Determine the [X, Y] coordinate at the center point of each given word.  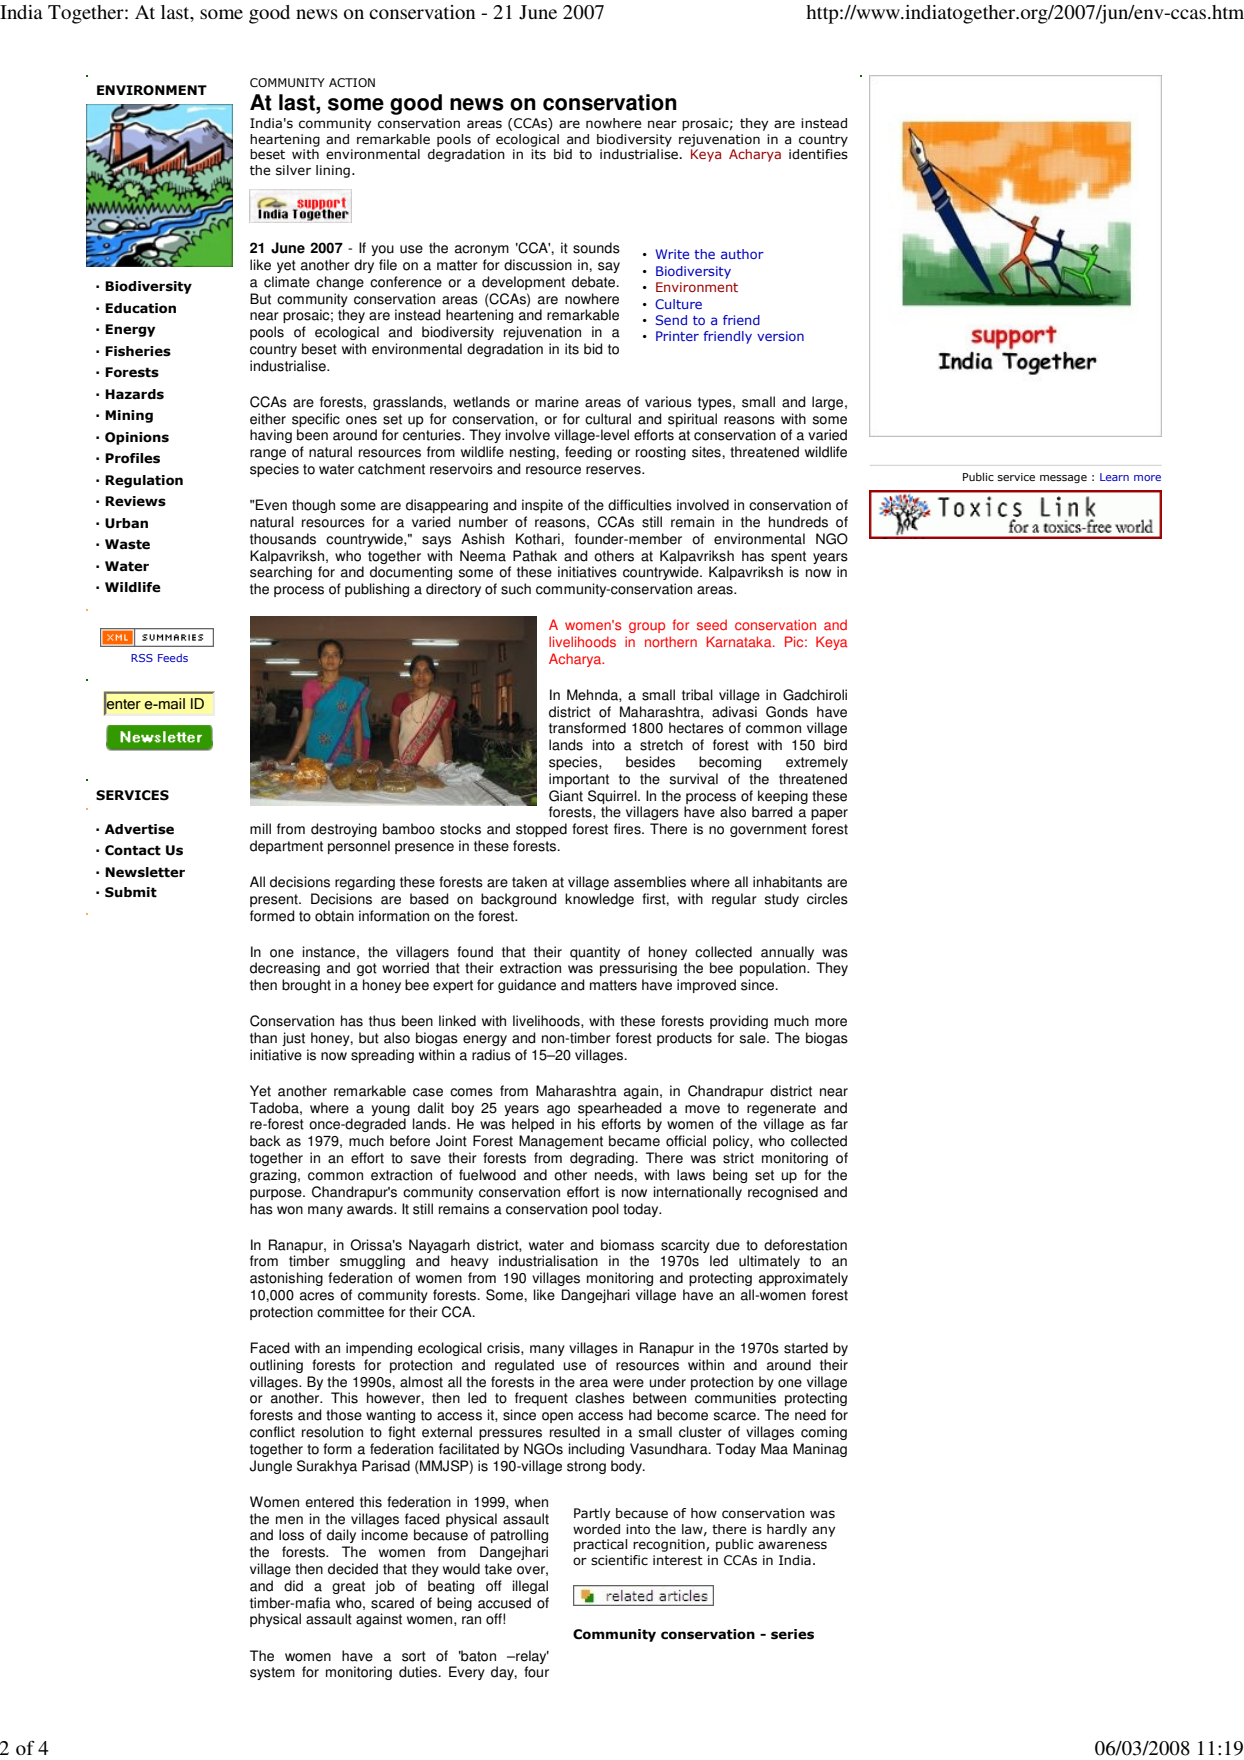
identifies [818, 154]
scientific [619, 1560]
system [272, 1673]
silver [293, 170]
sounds [596, 248]
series [792, 1634]
